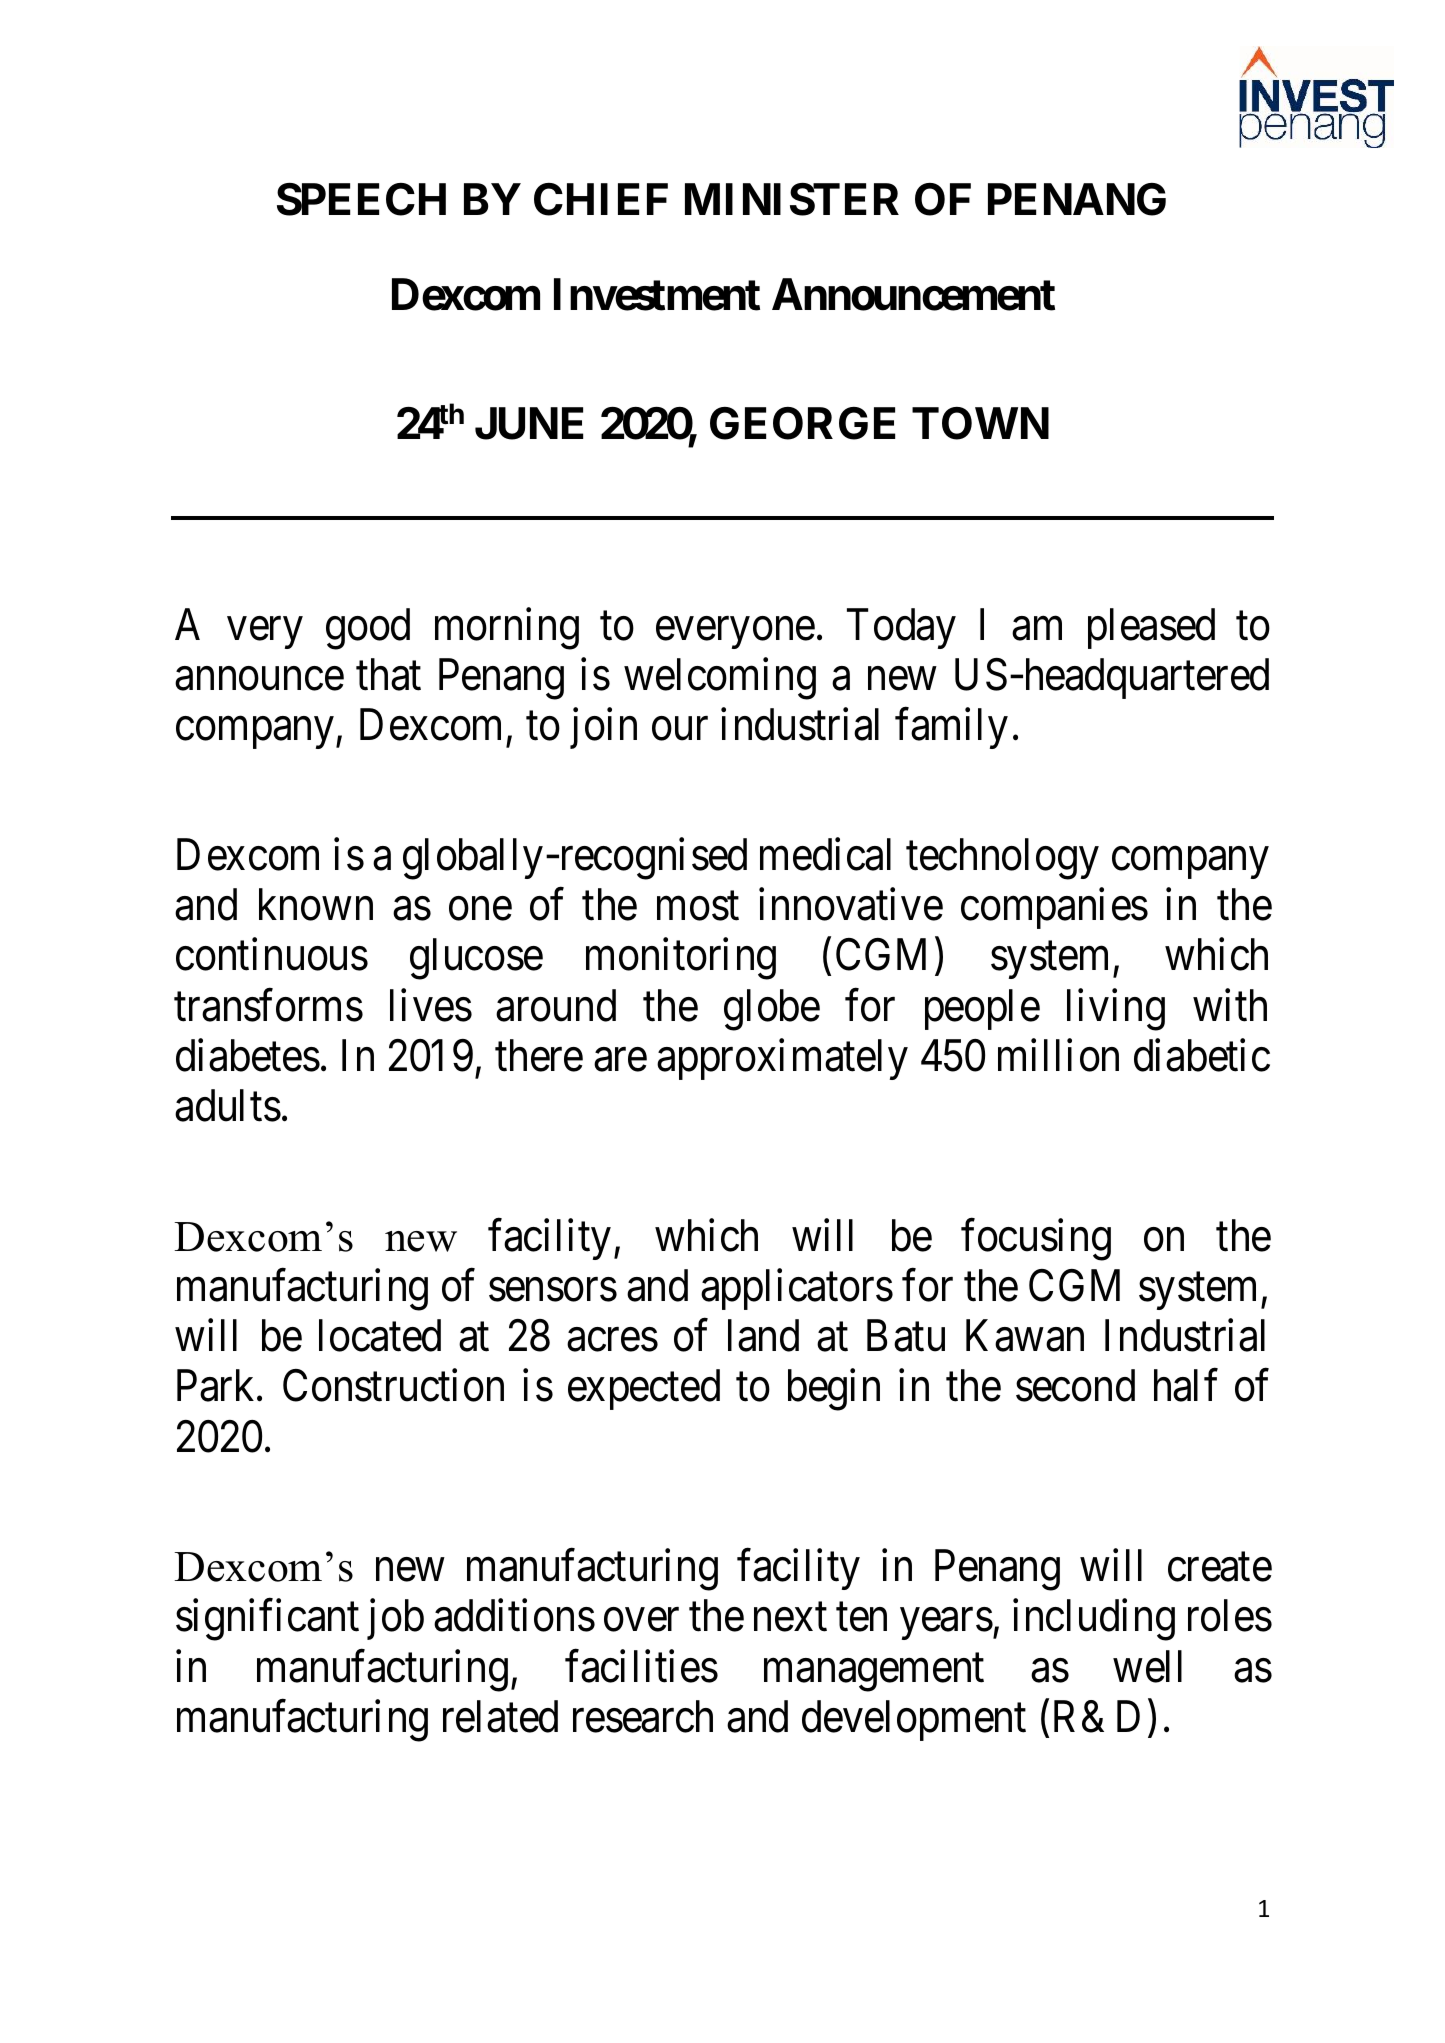 This screenshot has height=2043, width=1445. Describe the element at coordinates (825, 854) in the screenshot. I see `medical` at that location.
